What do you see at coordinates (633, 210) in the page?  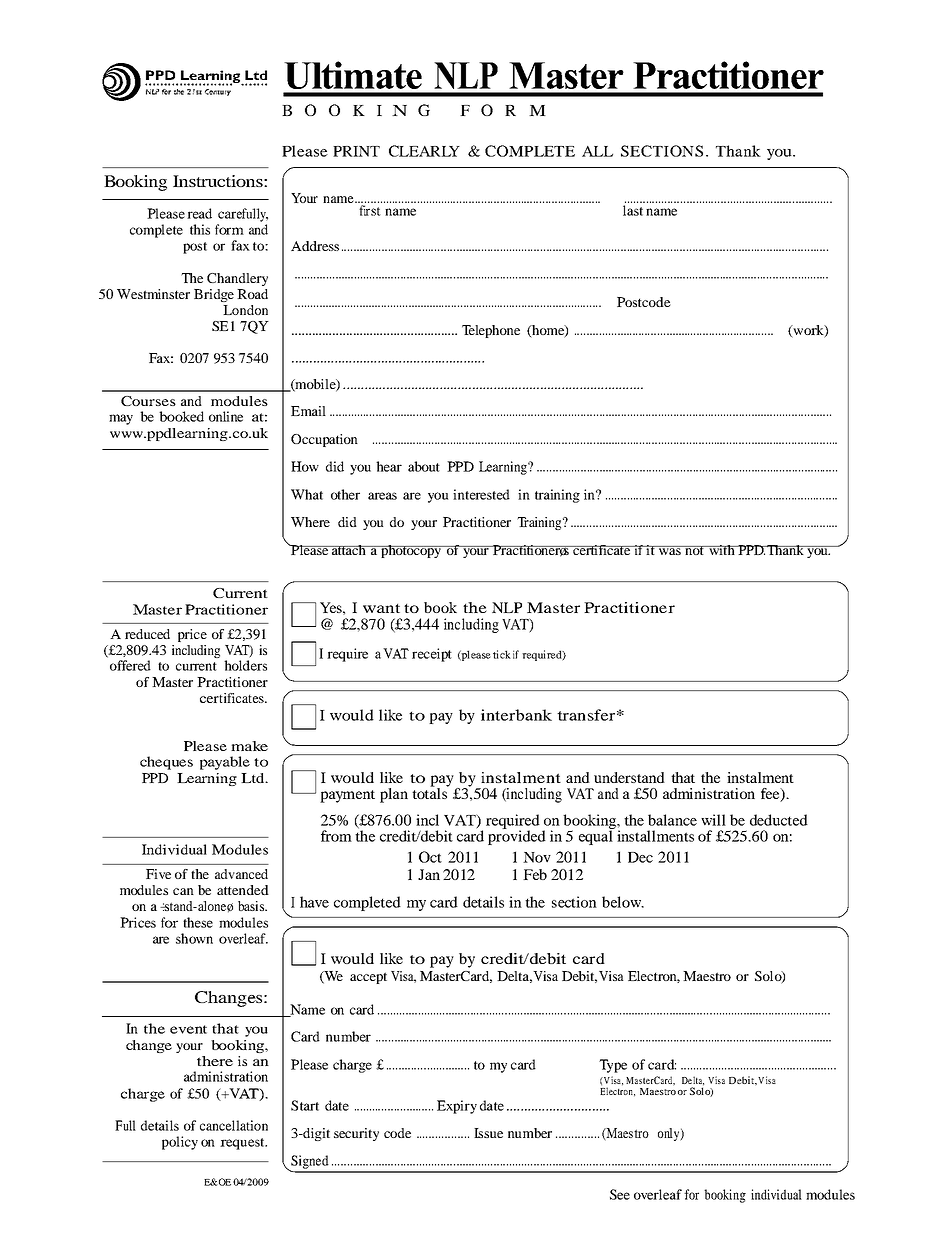 I see `last` at bounding box center [633, 210].
